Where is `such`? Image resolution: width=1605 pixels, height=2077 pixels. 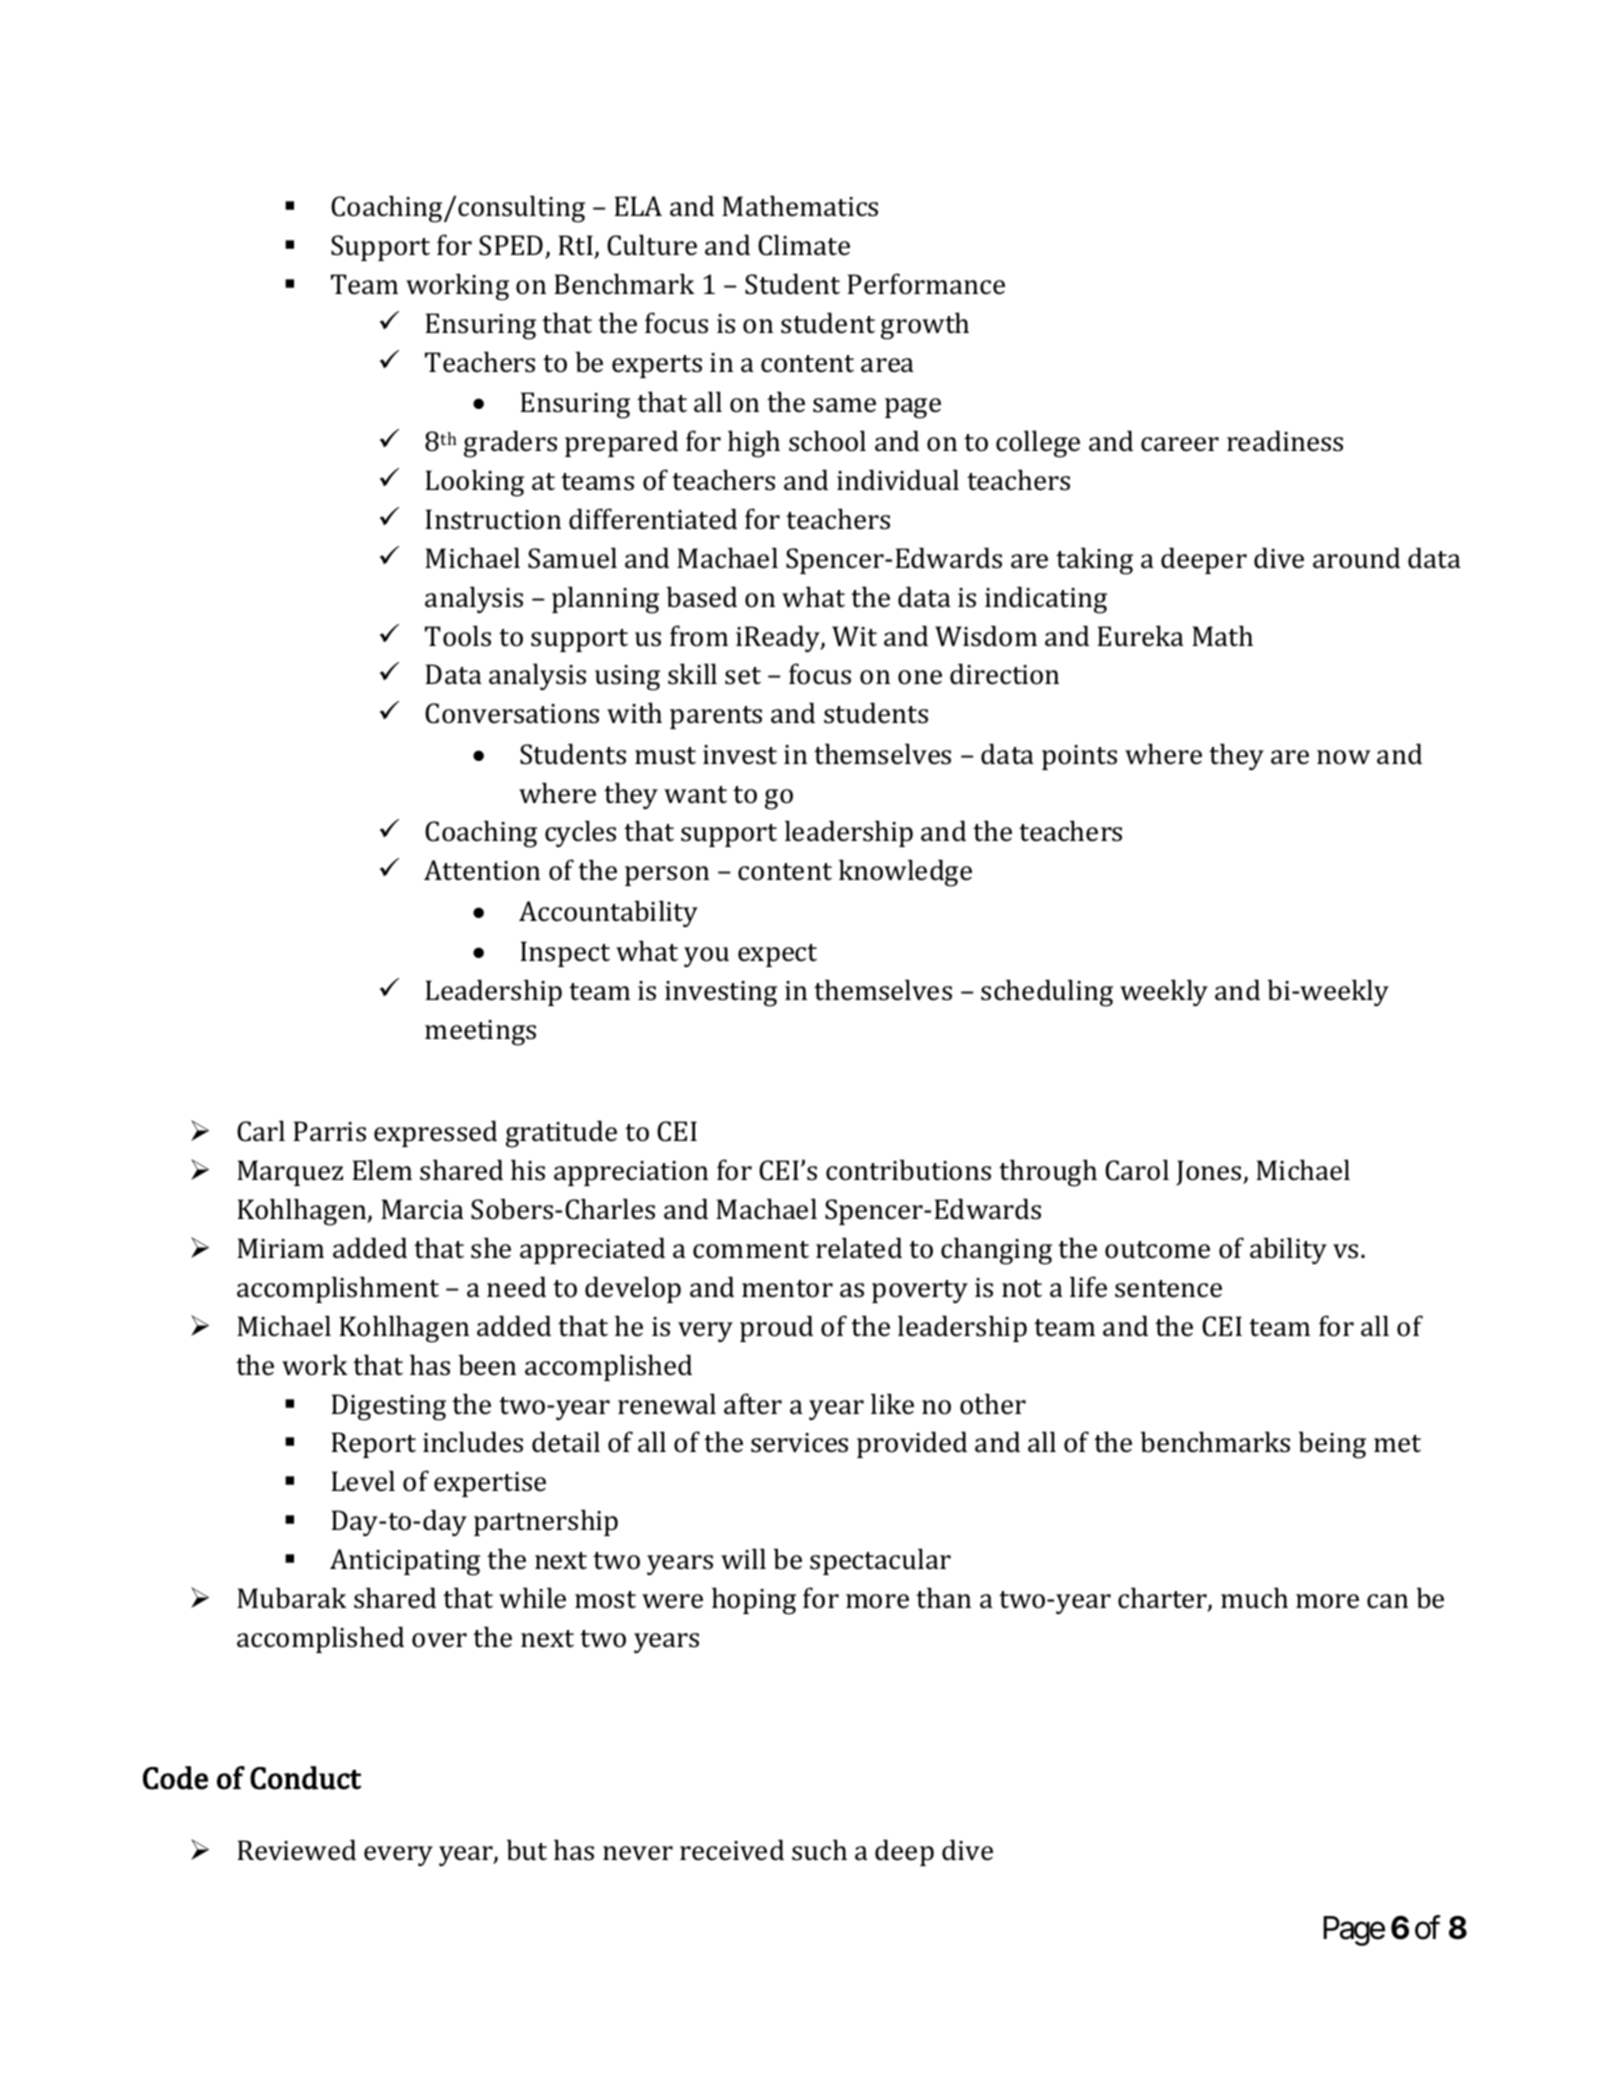
such is located at coordinates (819, 1850).
